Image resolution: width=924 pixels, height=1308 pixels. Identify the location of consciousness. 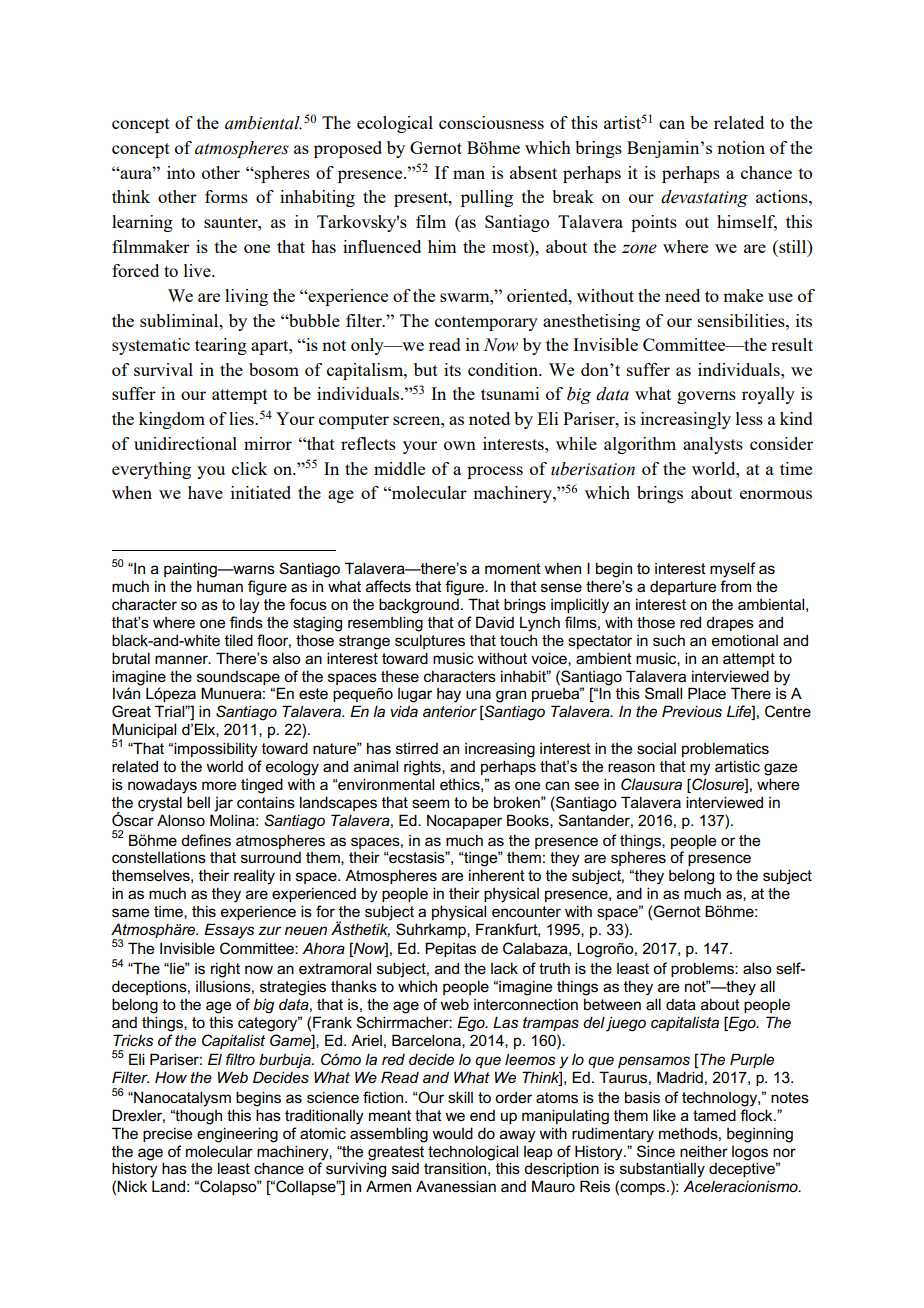
(491, 122).
